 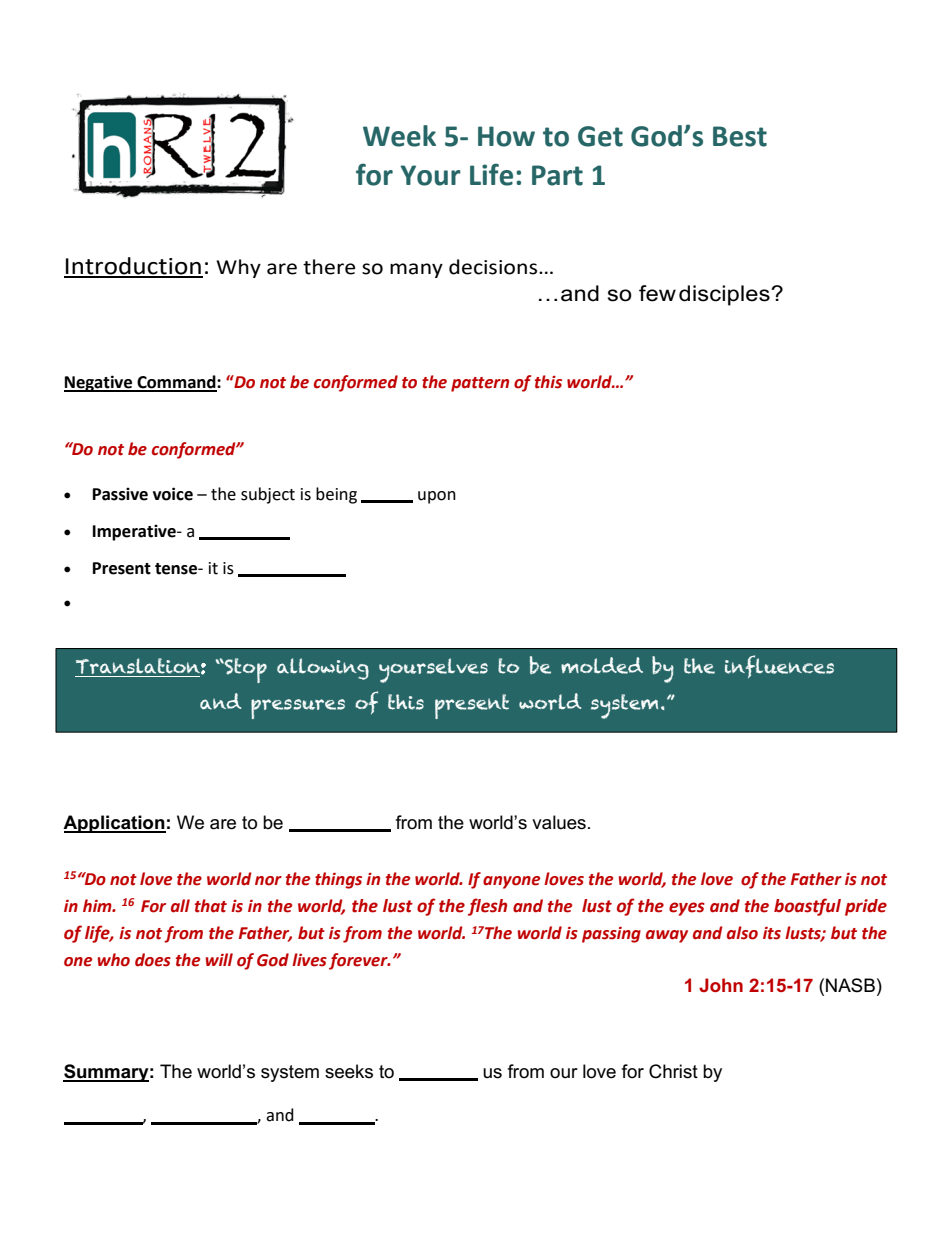 I want to click on Stop, so click(x=245, y=670).
